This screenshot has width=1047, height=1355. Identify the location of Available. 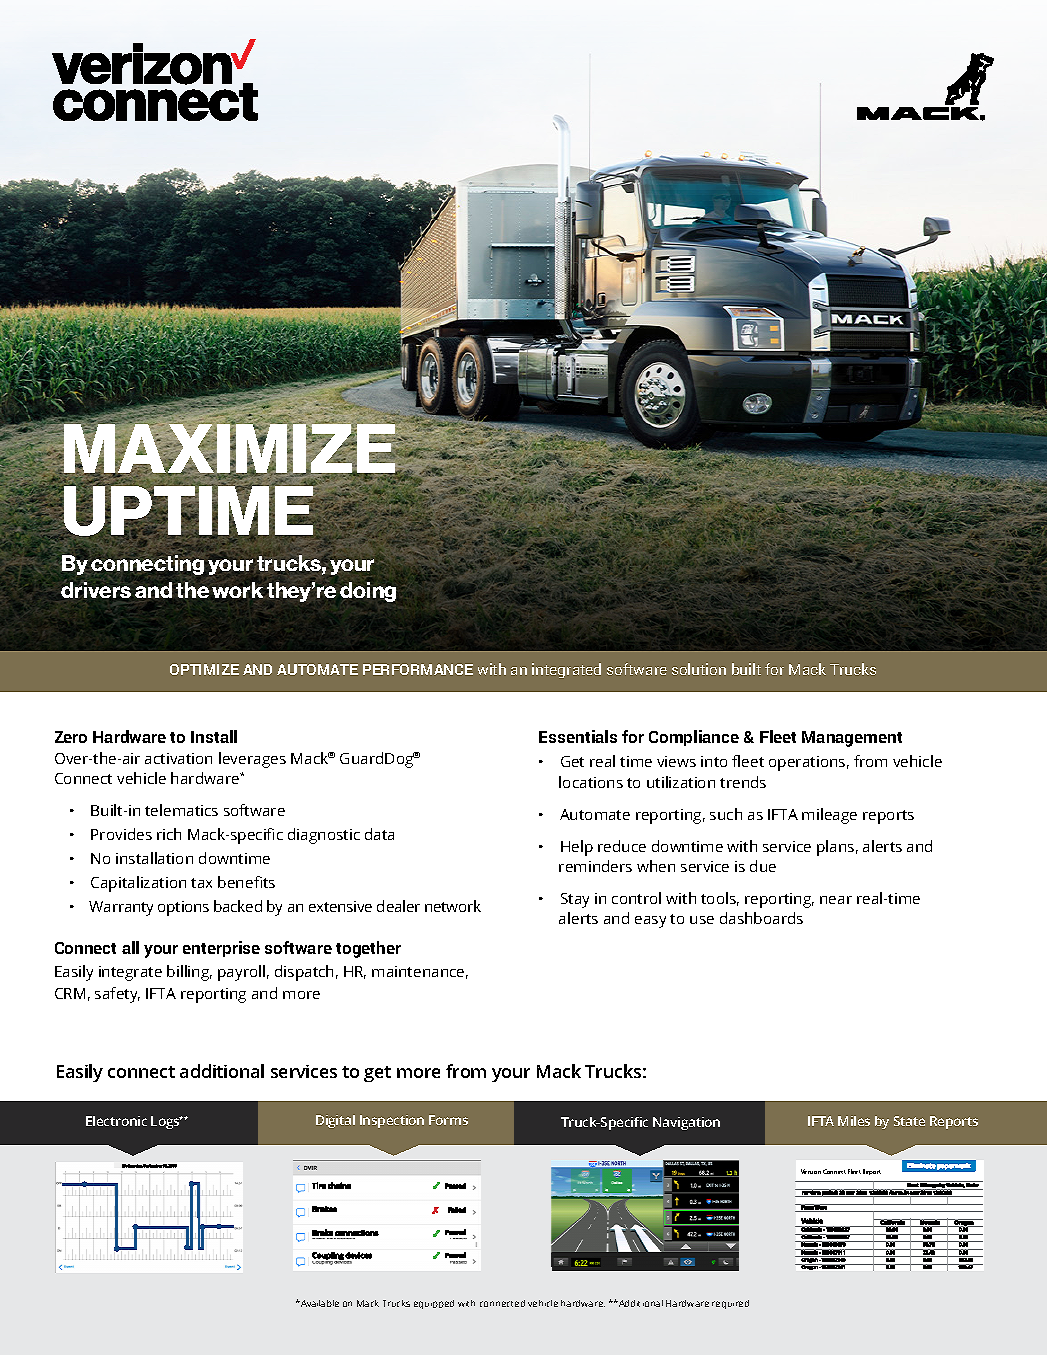
(319, 1303).
